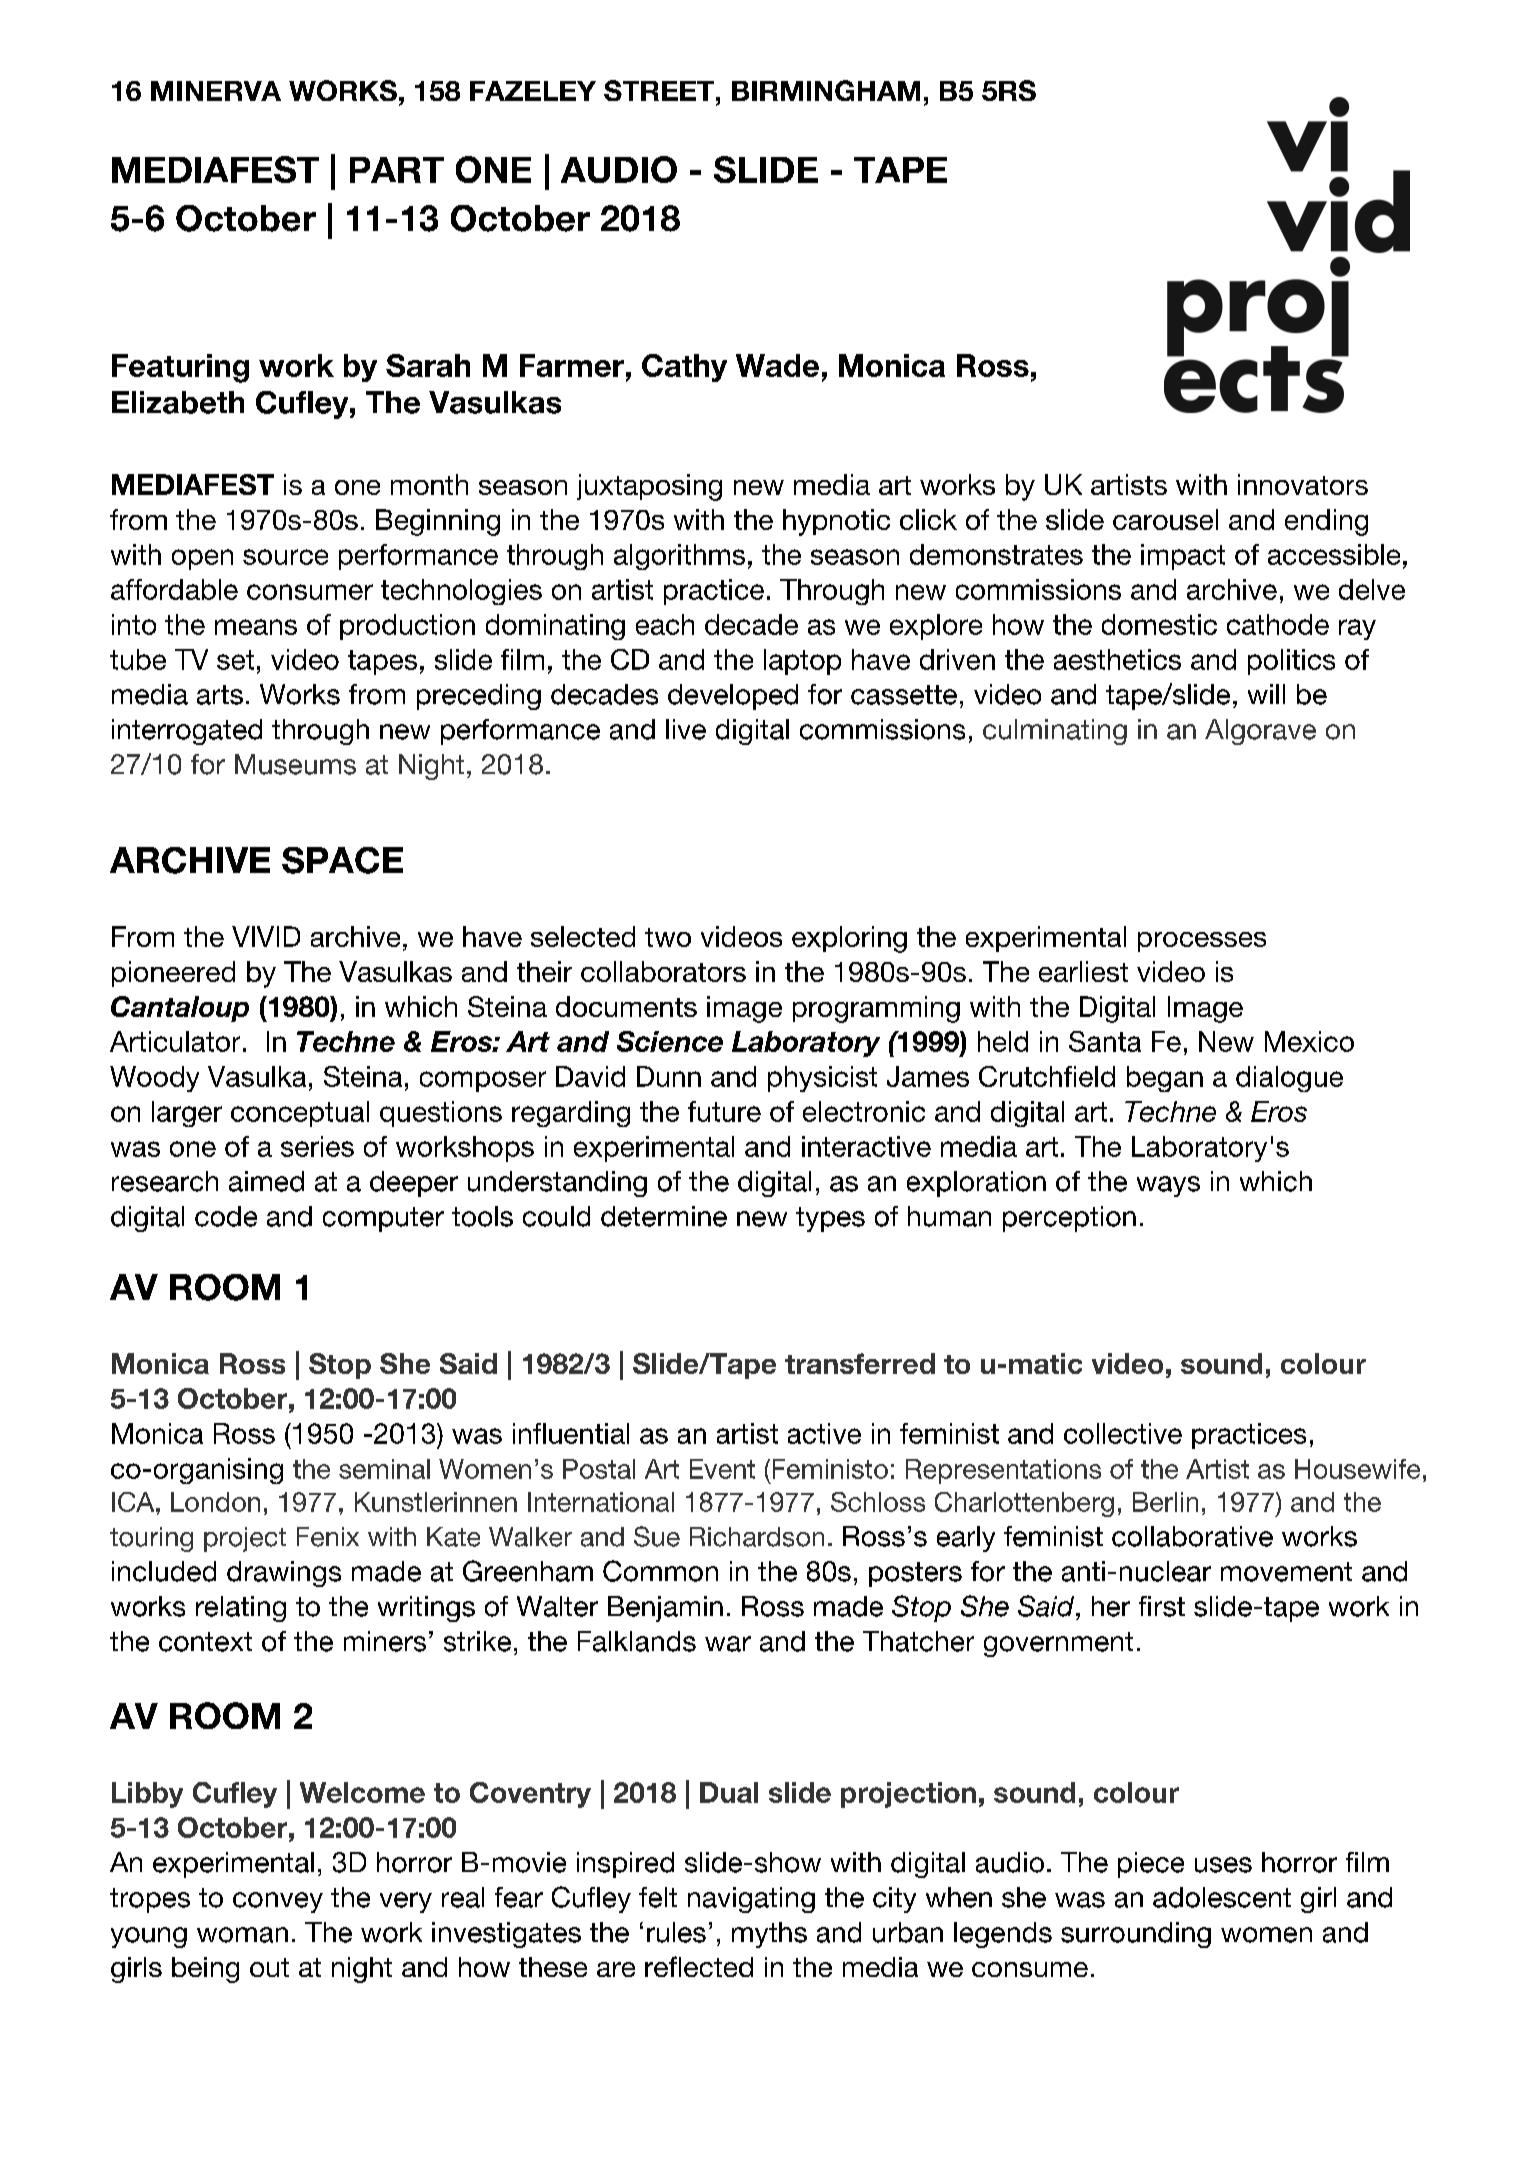 The height and width of the screenshot is (2179, 1540). I want to click on innovators, so click(1303, 484).
